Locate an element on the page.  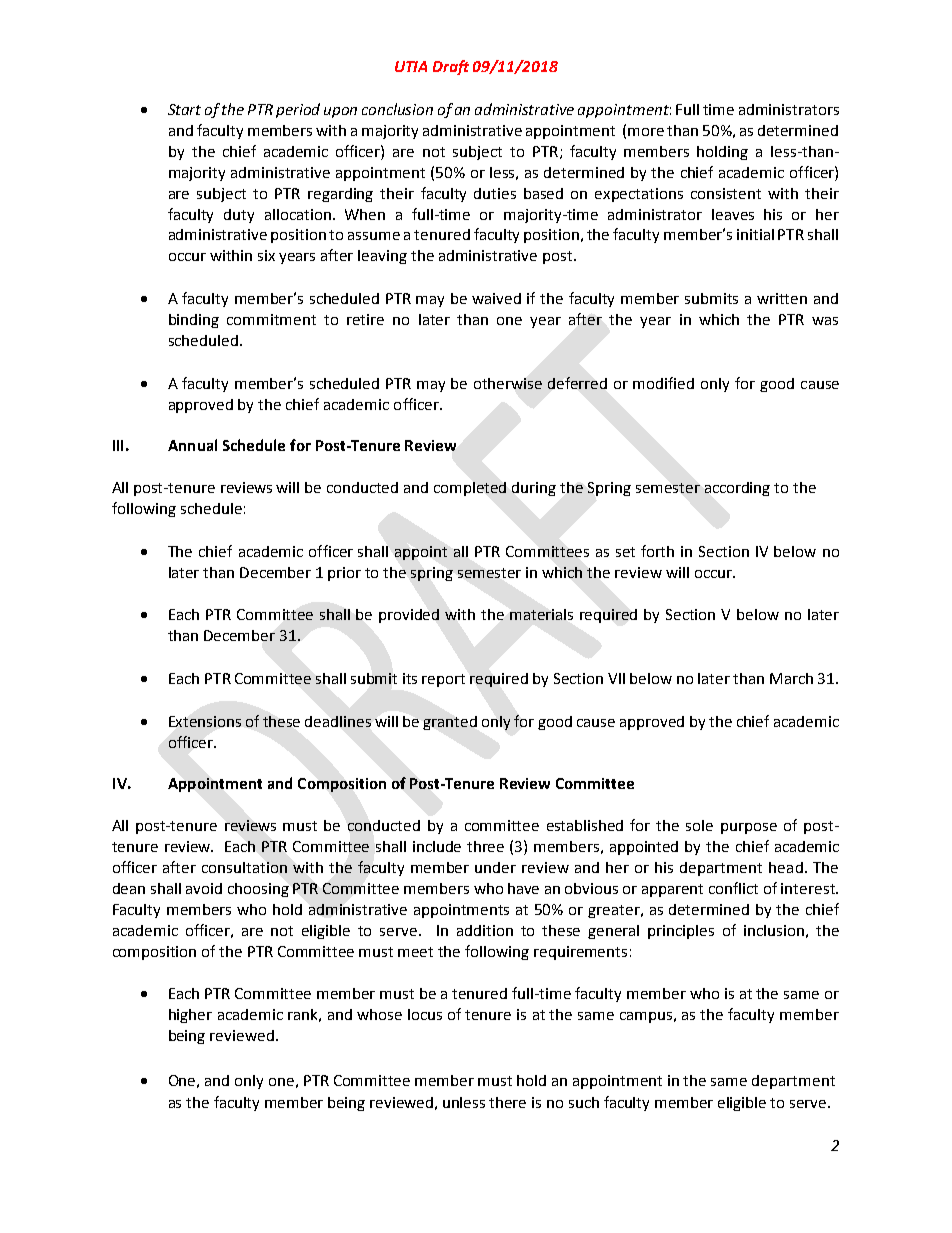
more is located at coordinates (646, 132).
